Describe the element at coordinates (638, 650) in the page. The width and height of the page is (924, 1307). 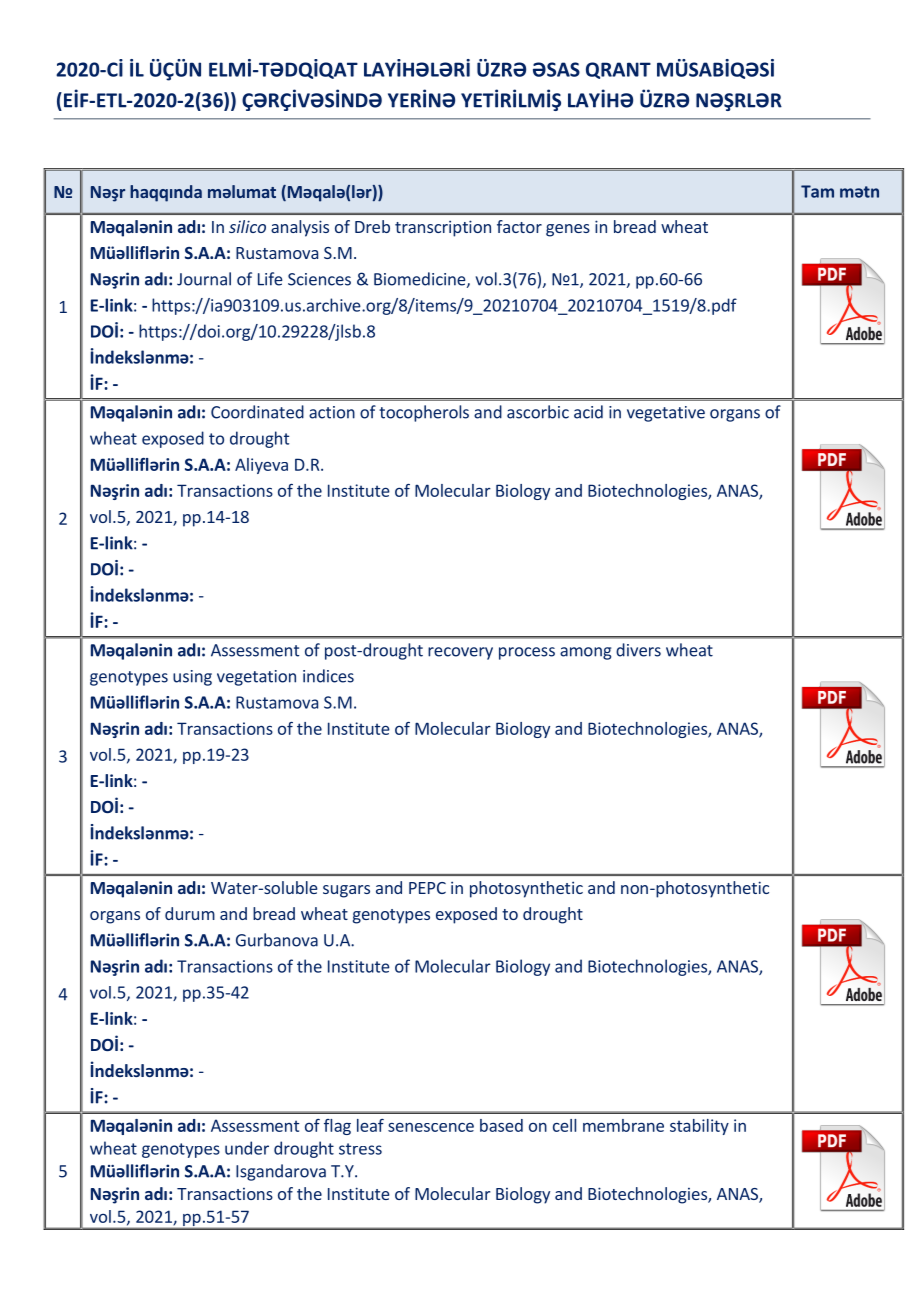
I see `divers` at that location.
